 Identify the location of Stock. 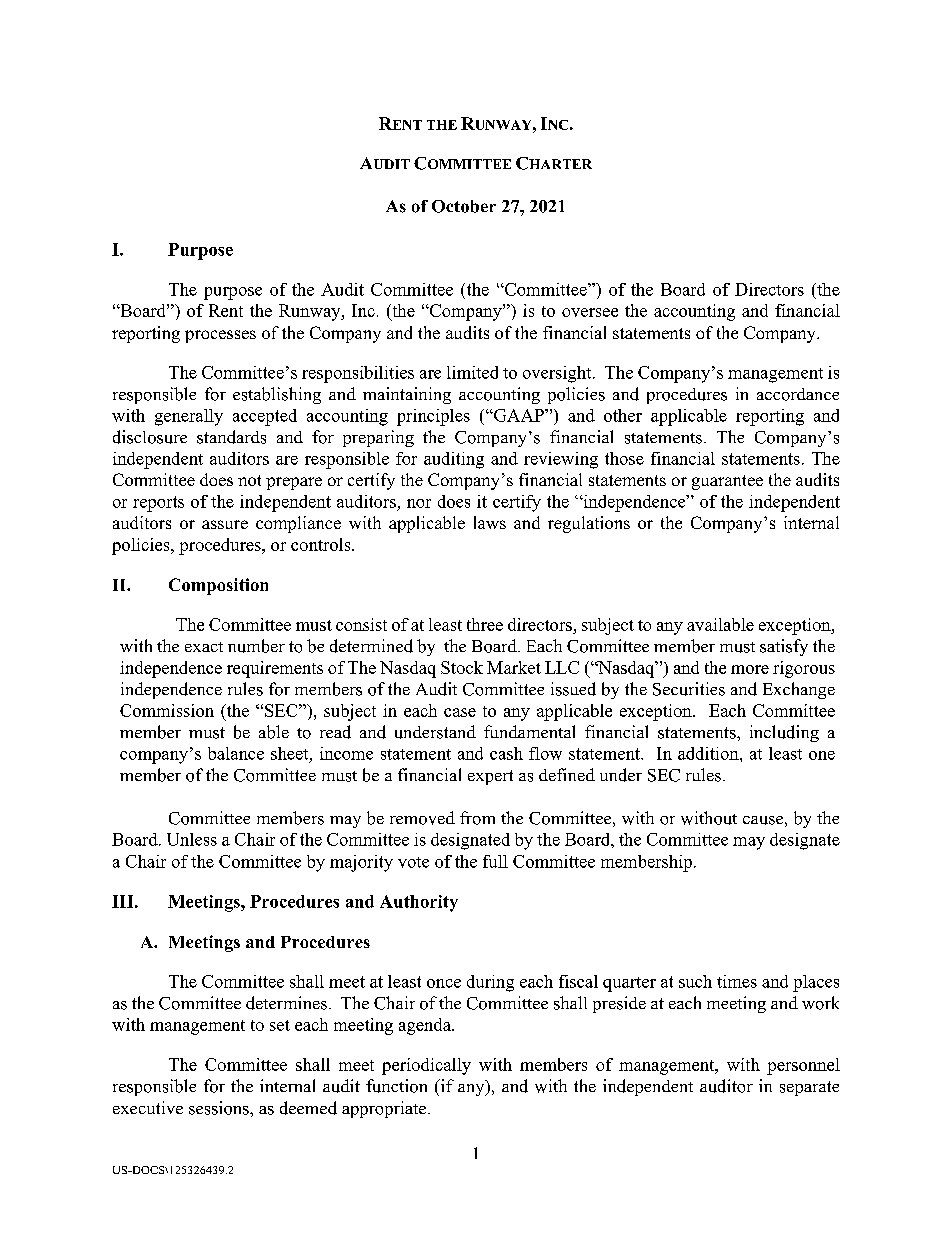
(462, 667).
